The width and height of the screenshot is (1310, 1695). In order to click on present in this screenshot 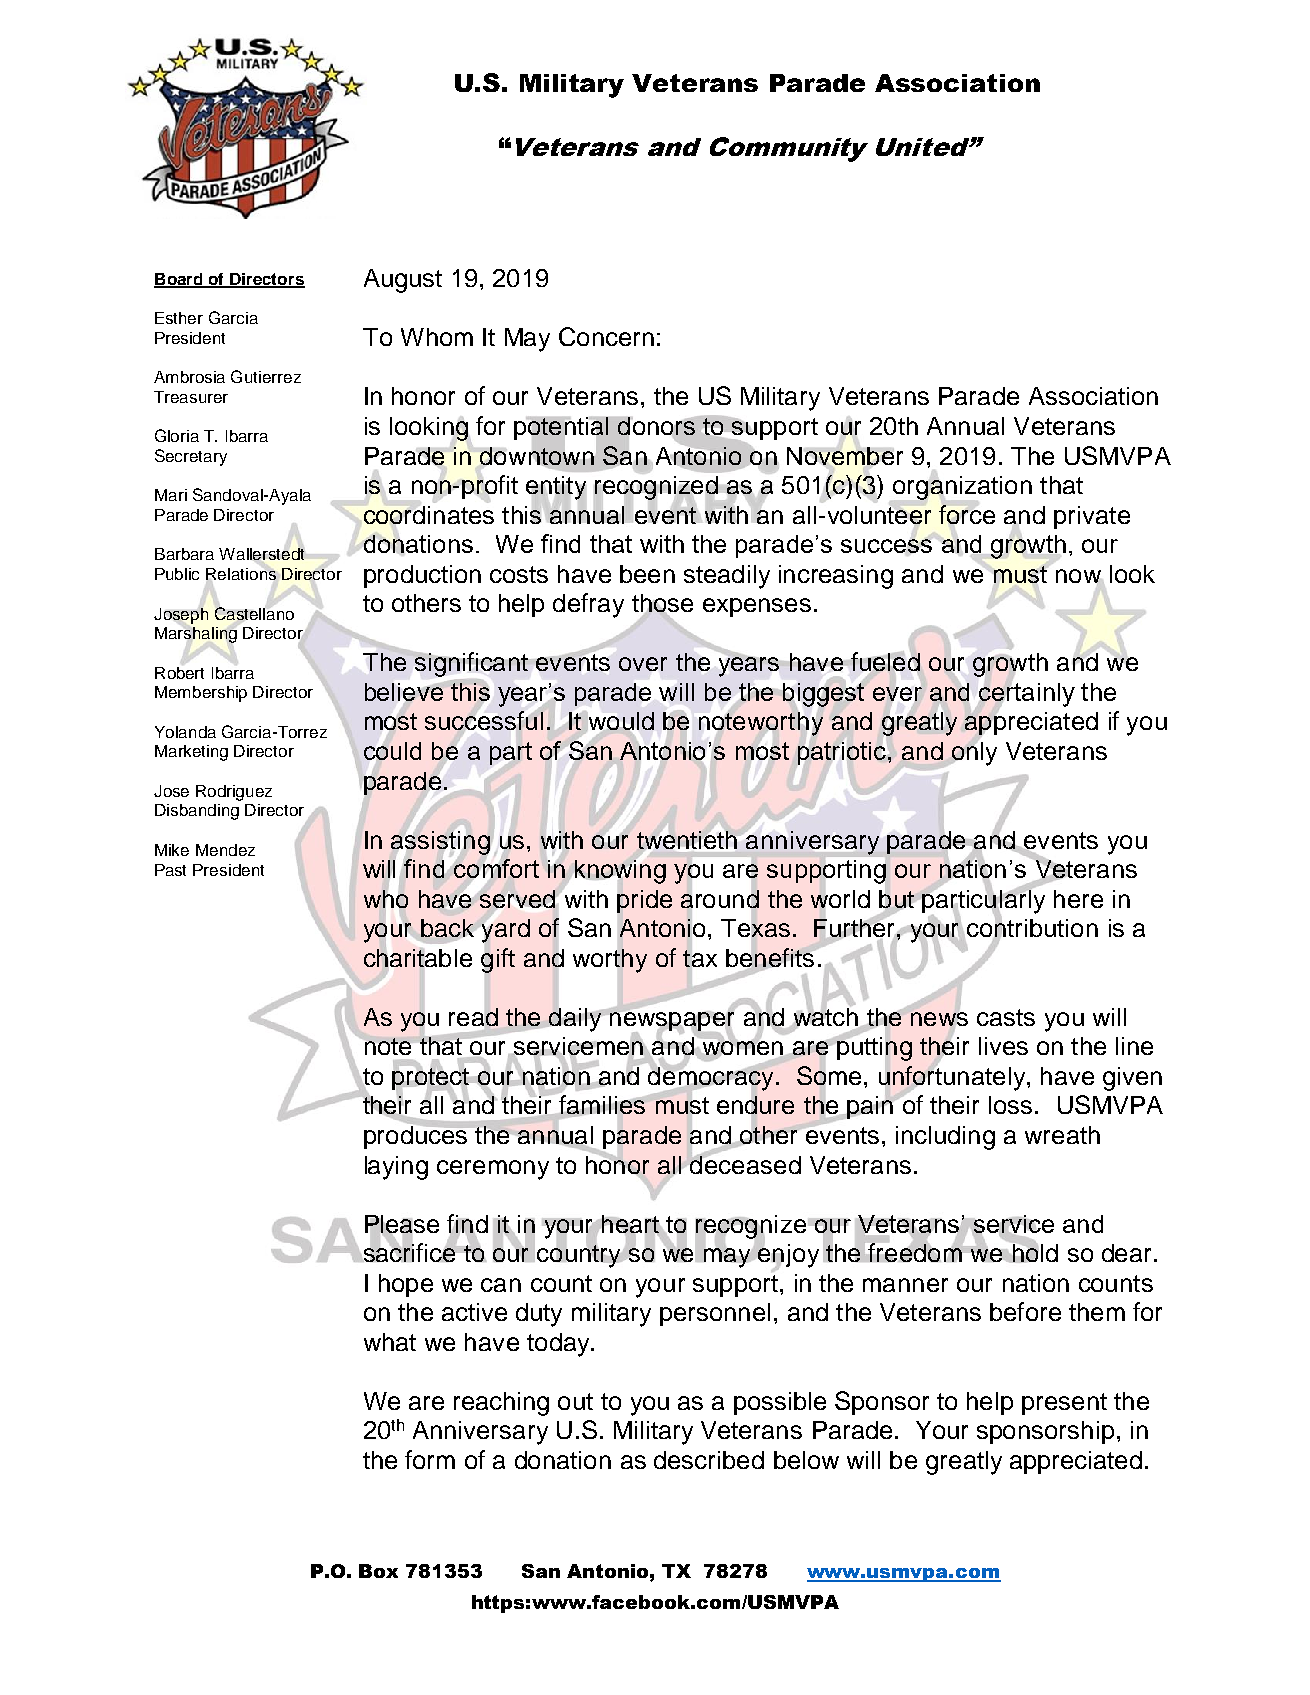, I will do `click(1064, 1404)`.
